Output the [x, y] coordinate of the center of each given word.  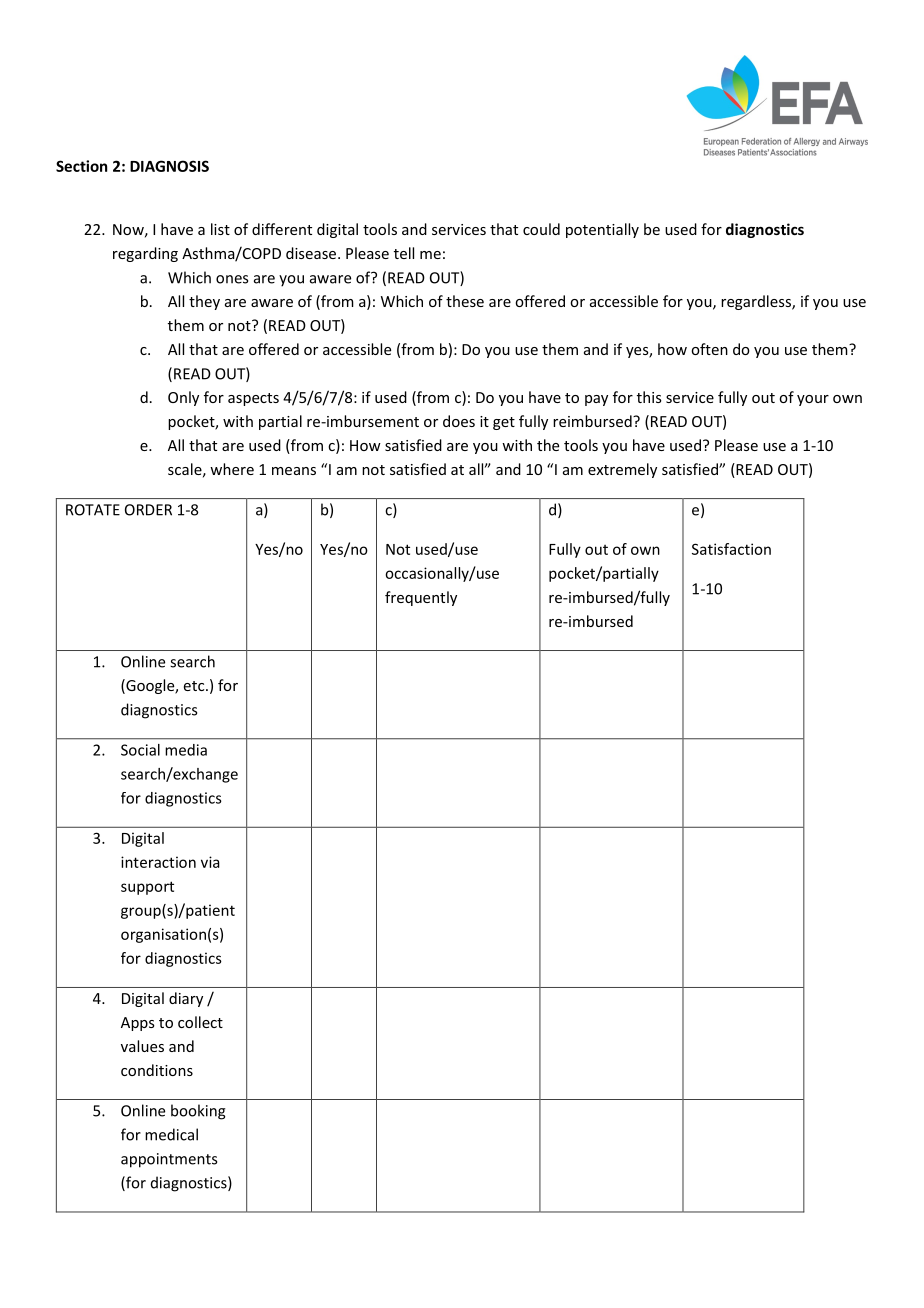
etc [195, 686]
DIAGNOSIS [169, 166]
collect [200, 1022]
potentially [602, 230]
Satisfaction [731, 549]
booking [198, 1112]
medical [171, 1134]
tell [404, 253]
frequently [421, 598]
